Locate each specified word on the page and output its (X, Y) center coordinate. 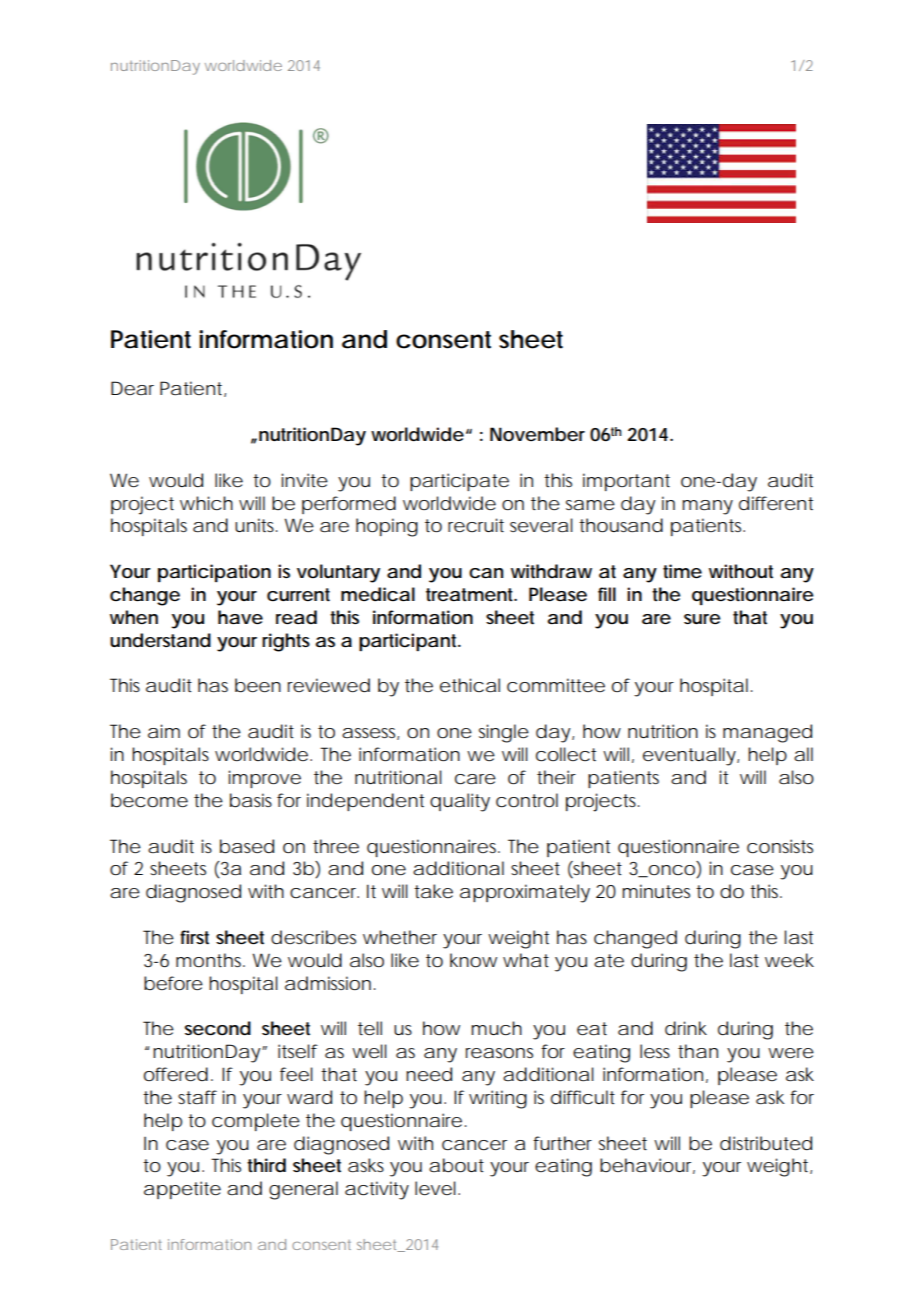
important (626, 482)
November (537, 434)
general (303, 1190)
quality (460, 802)
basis (251, 800)
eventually (689, 756)
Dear (132, 388)
